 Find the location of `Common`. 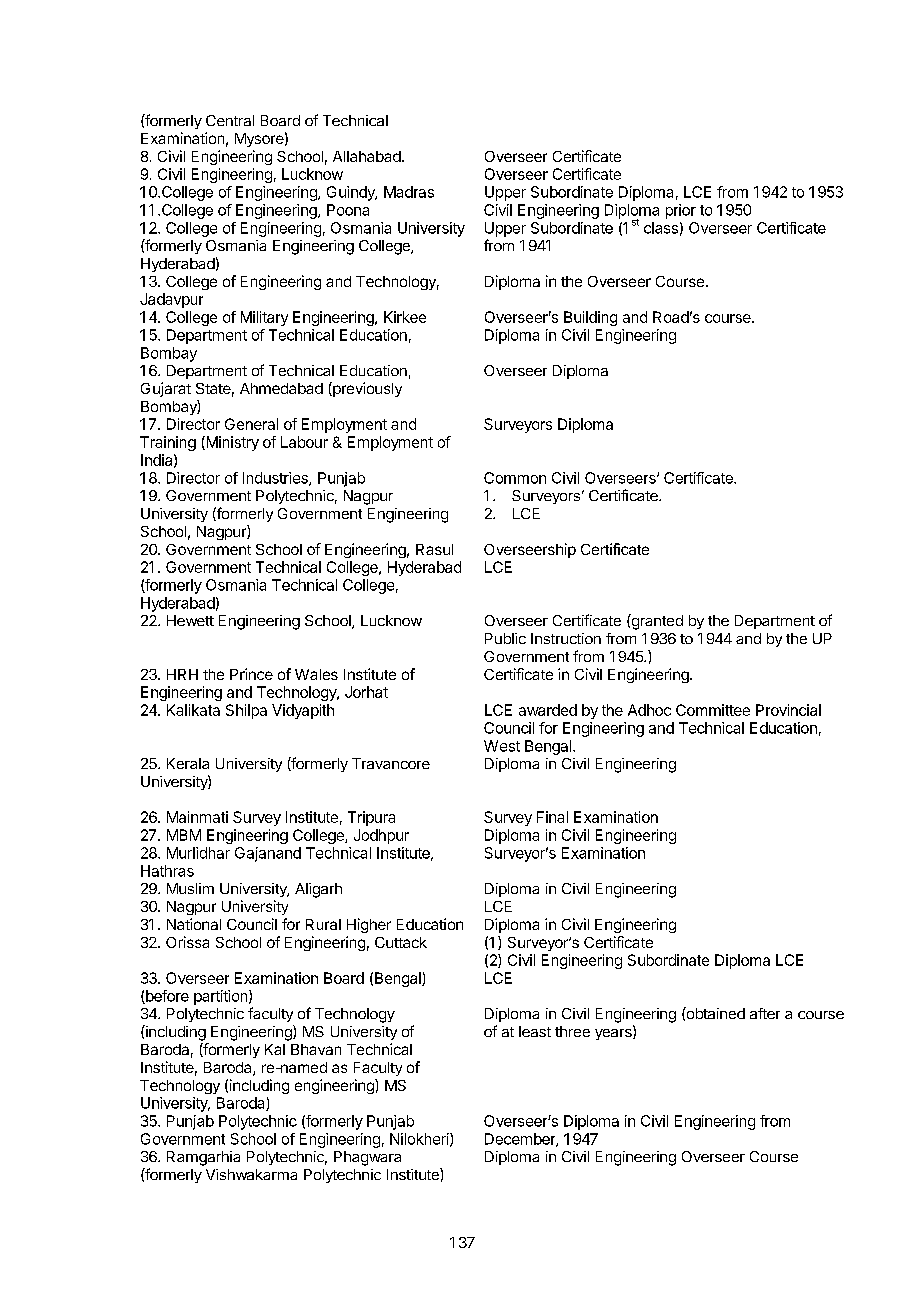

Common is located at coordinates (515, 478).
